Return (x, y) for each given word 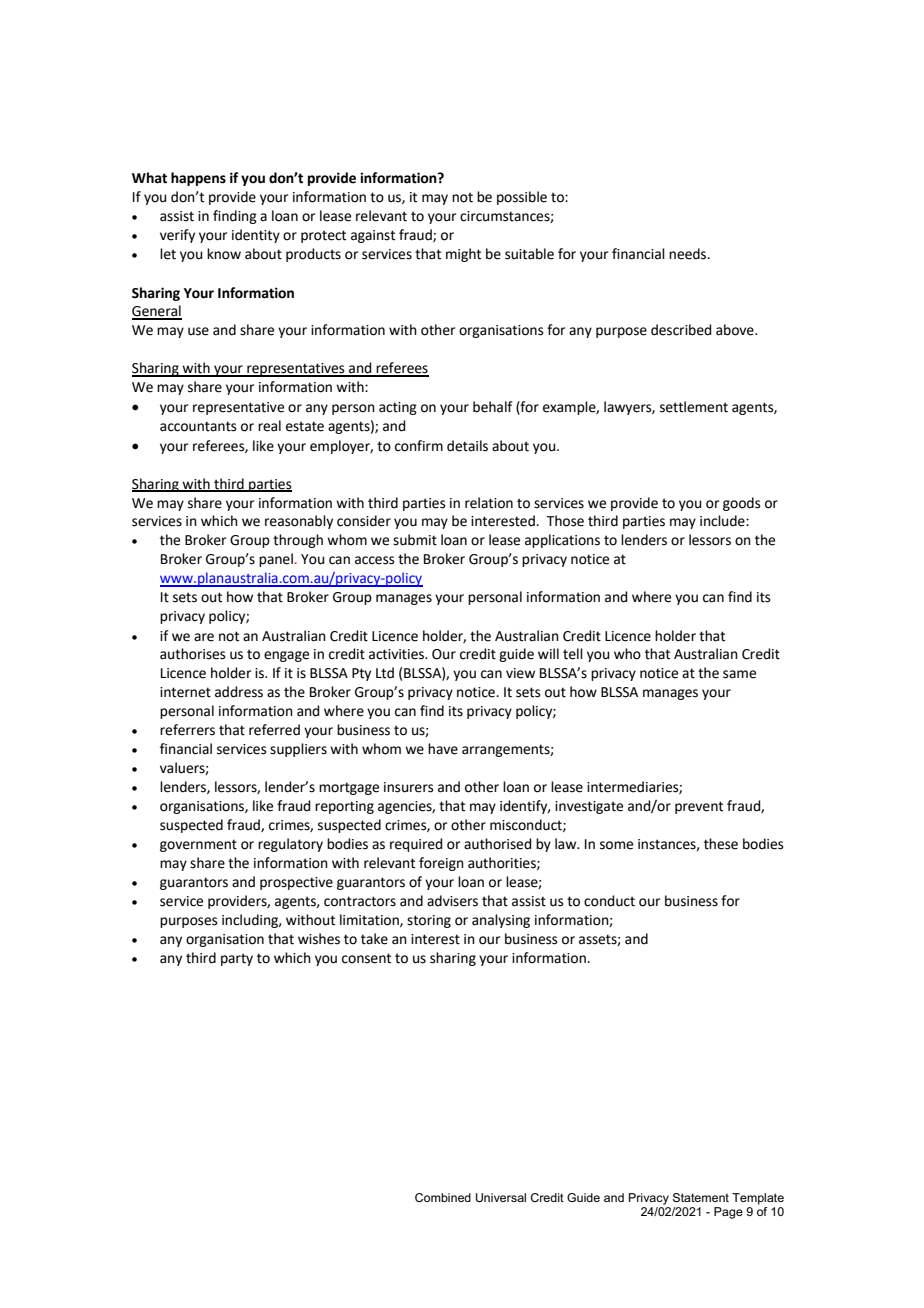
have (443, 749)
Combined (443, 1197)
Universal (501, 1197)
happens (198, 179)
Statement (701, 1197)
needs (689, 254)
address (239, 692)
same (739, 674)
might (463, 255)
